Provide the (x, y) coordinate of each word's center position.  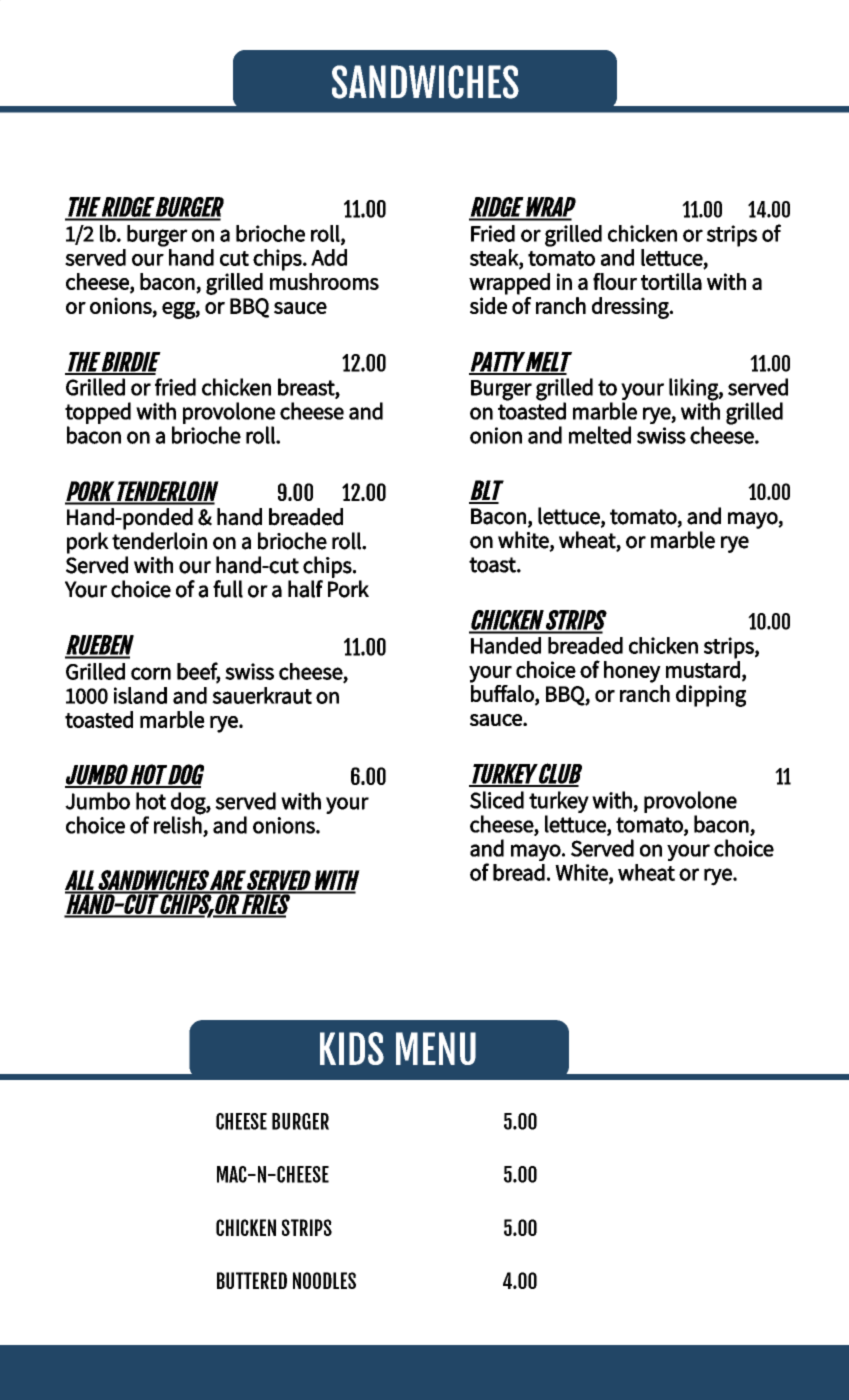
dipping (711, 696)
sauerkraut (262, 695)
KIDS (352, 1048)
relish (178, 825)
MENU (436, 1048)
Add (329, 257)
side (488, 305)
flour (615, 281)
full (228, 589)
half (305, 589)
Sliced (497, 800)
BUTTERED (252, 1280)
